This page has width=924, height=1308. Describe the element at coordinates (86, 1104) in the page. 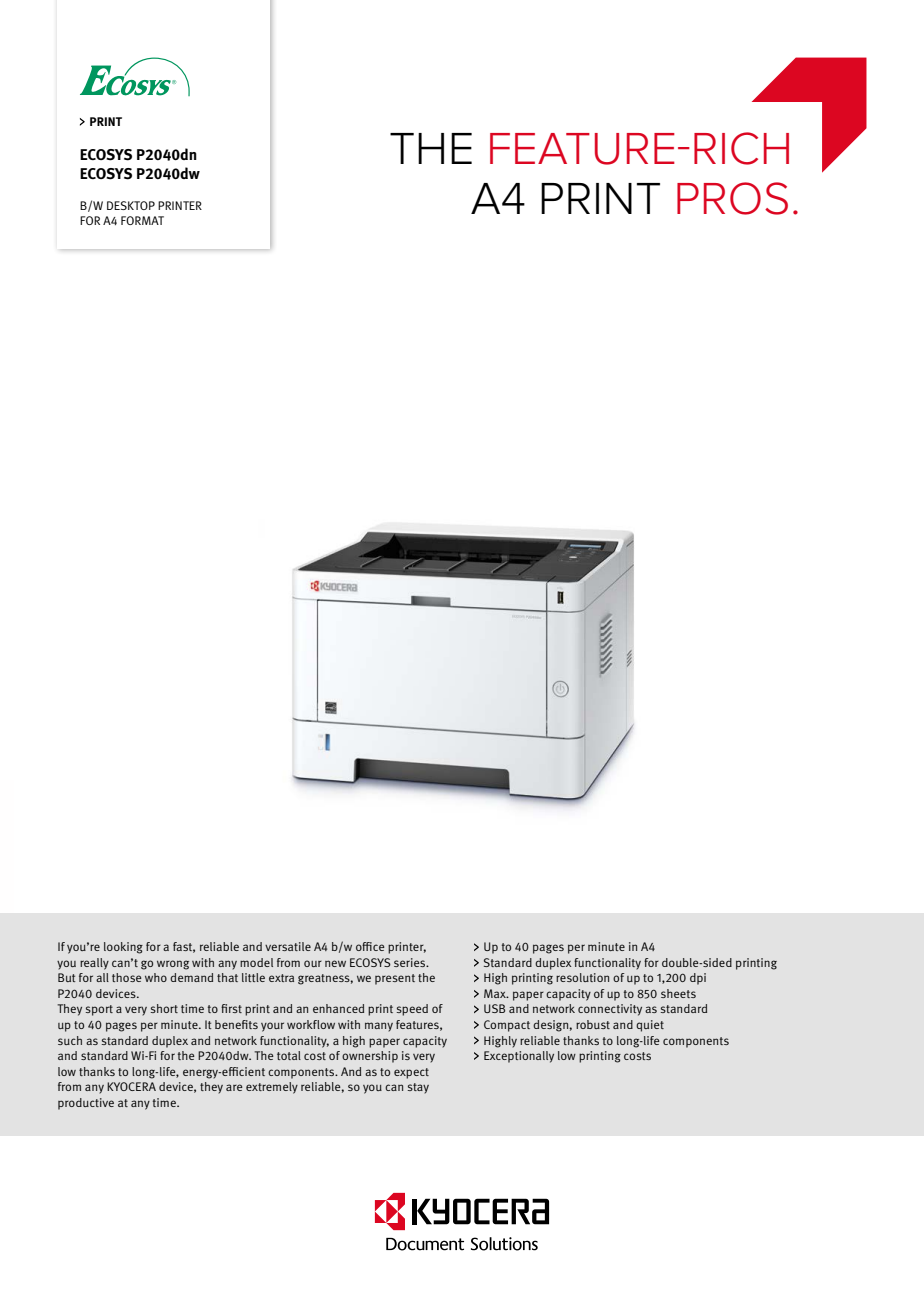

I see `productive` at that location.
